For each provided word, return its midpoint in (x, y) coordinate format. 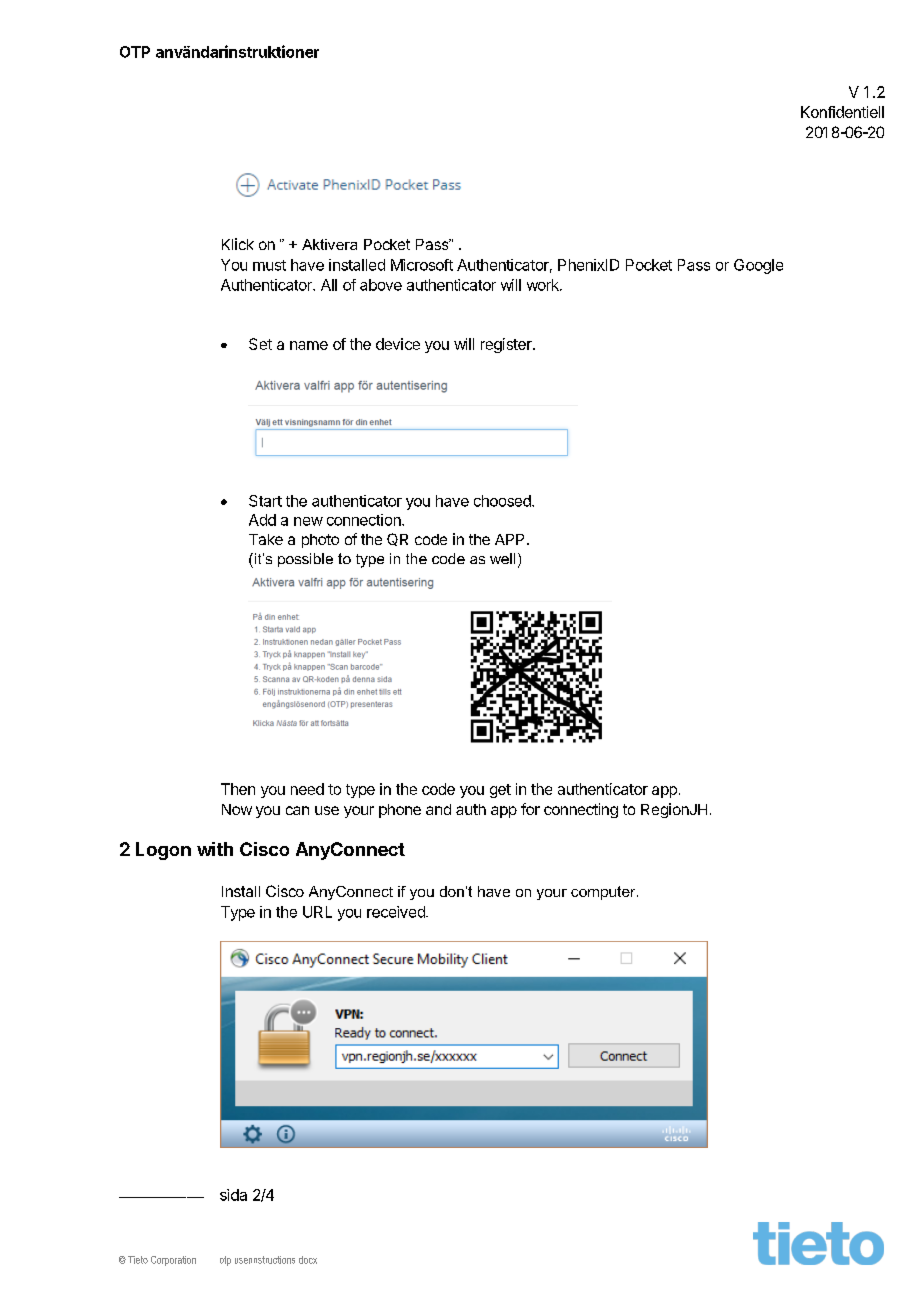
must (269, 265)
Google (758, 266)
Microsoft (422, 265)
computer (604, 893)
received (397, 912)
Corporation (173, 1261)
